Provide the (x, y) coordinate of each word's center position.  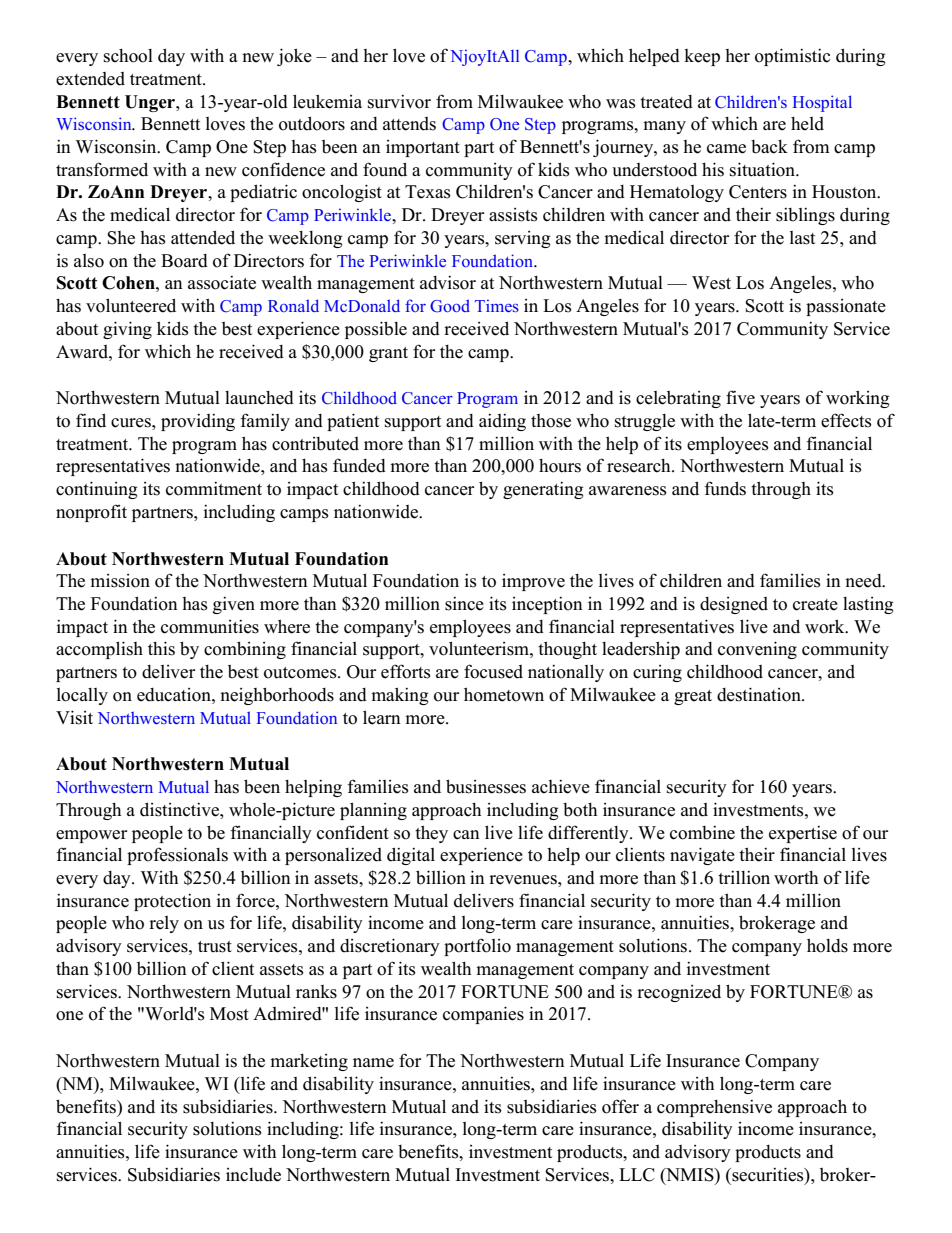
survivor (399, 101)
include (253, 1175)
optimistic (792, 57)
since (464, 603)
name (373, 1063)
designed (734, 605)
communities (210, 626)
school (128, 56)
